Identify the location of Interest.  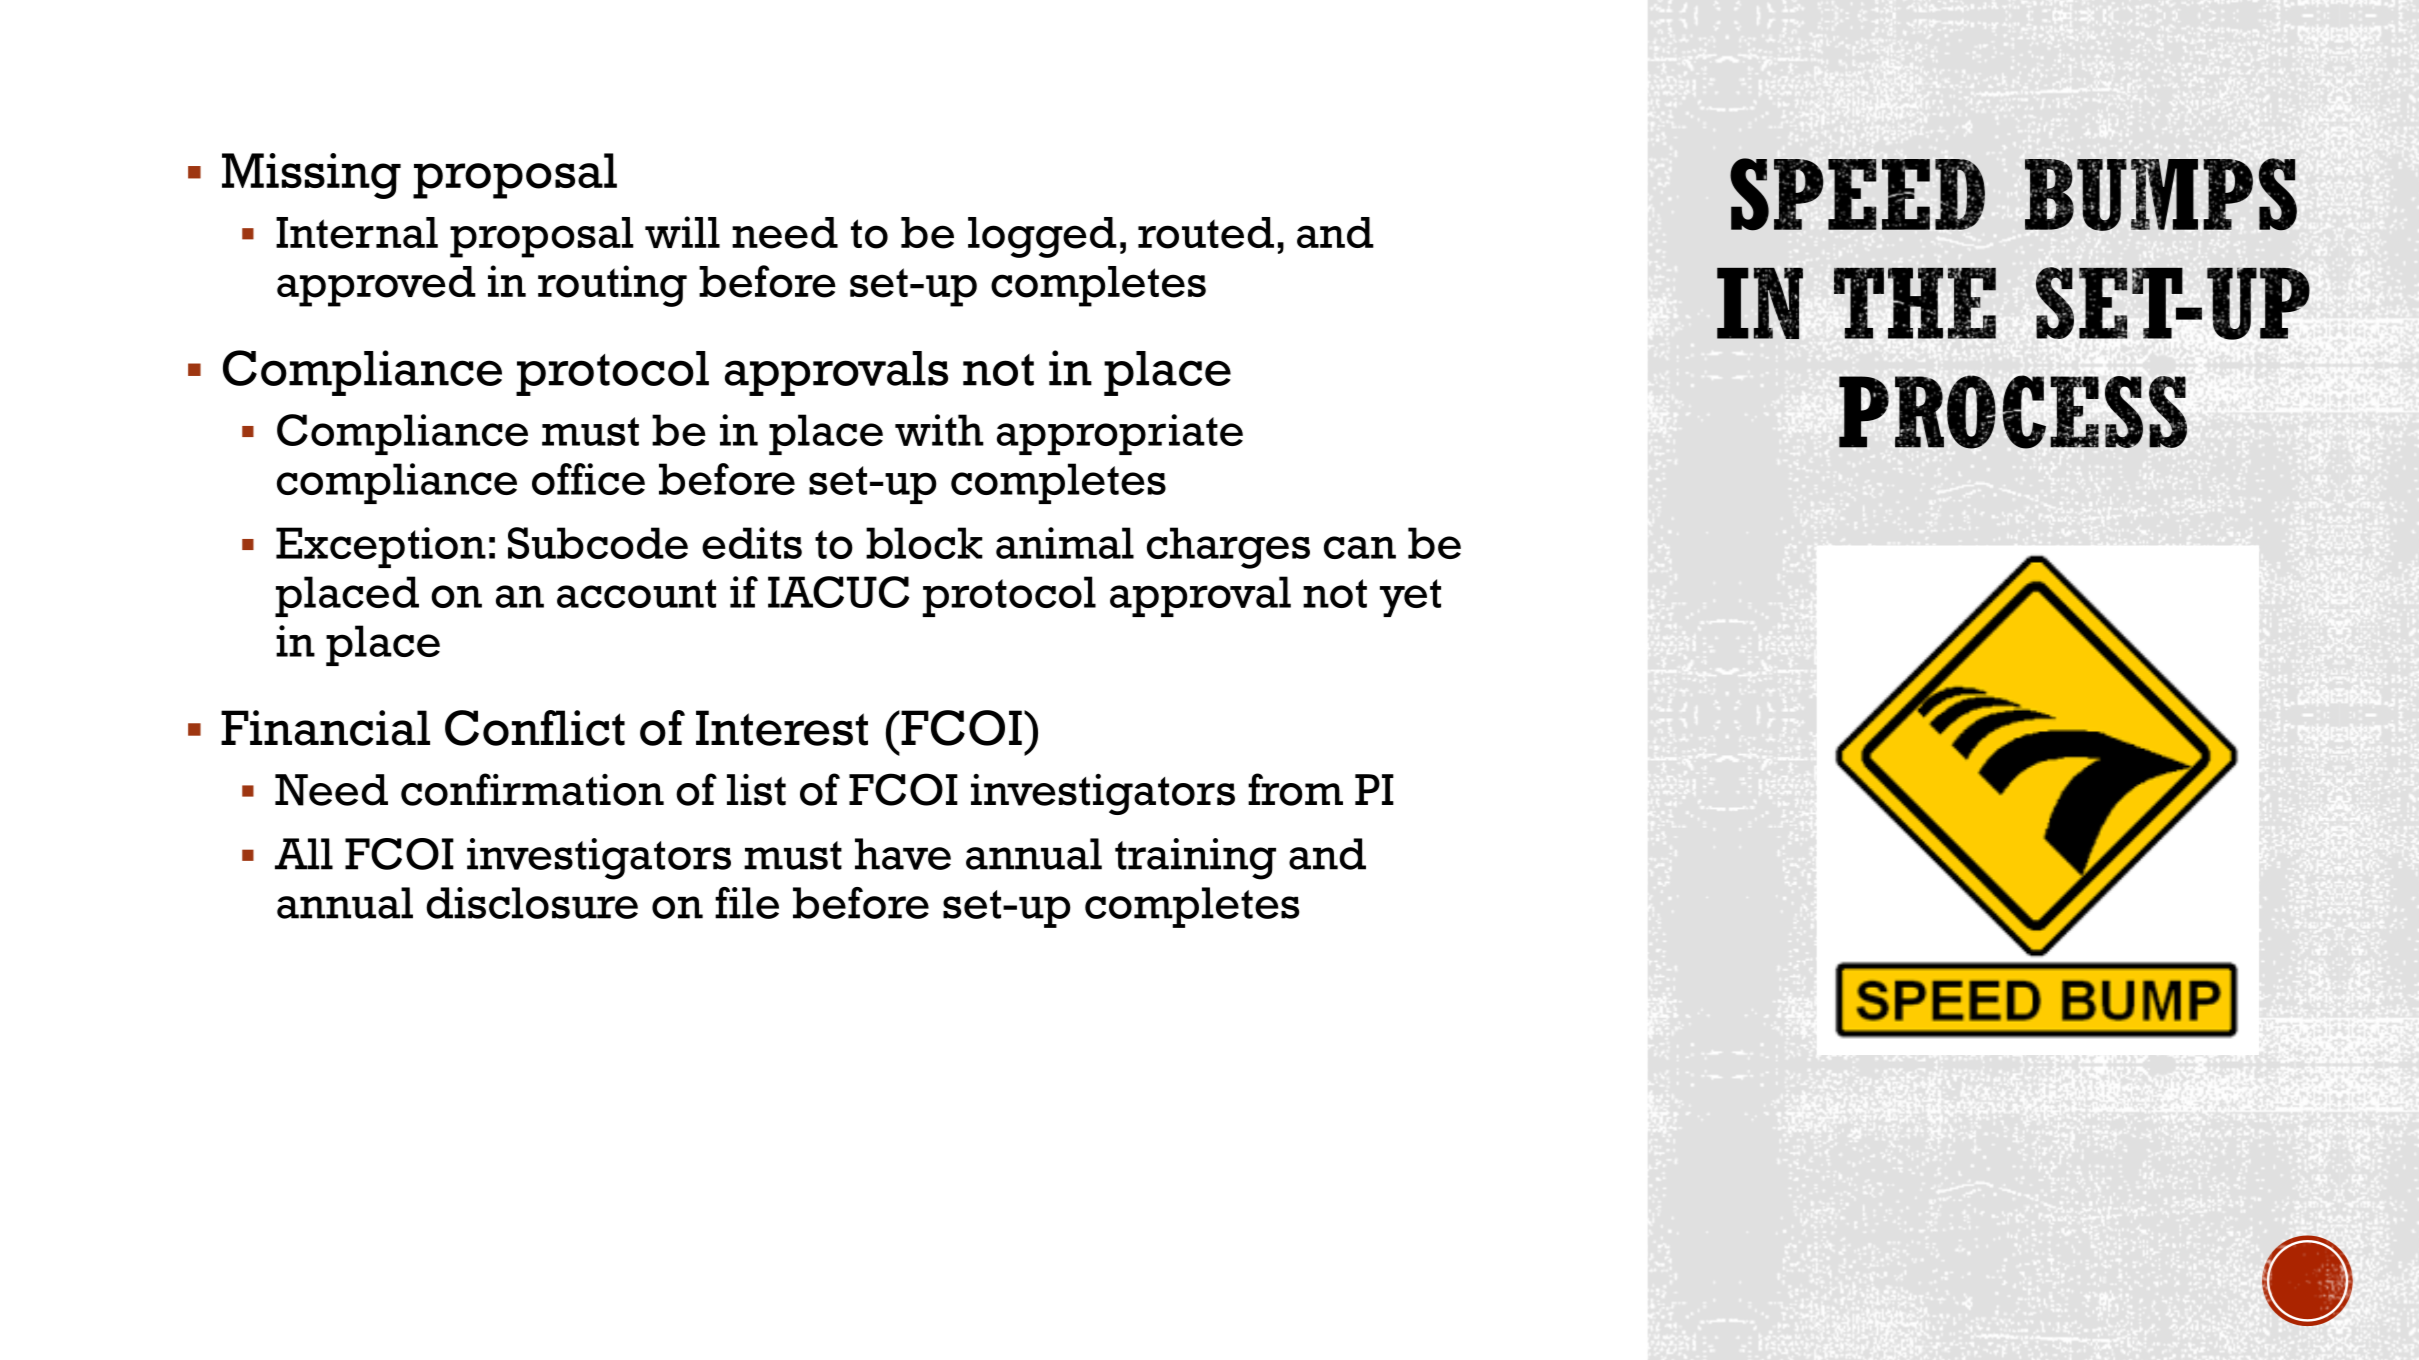
(782, 728).
